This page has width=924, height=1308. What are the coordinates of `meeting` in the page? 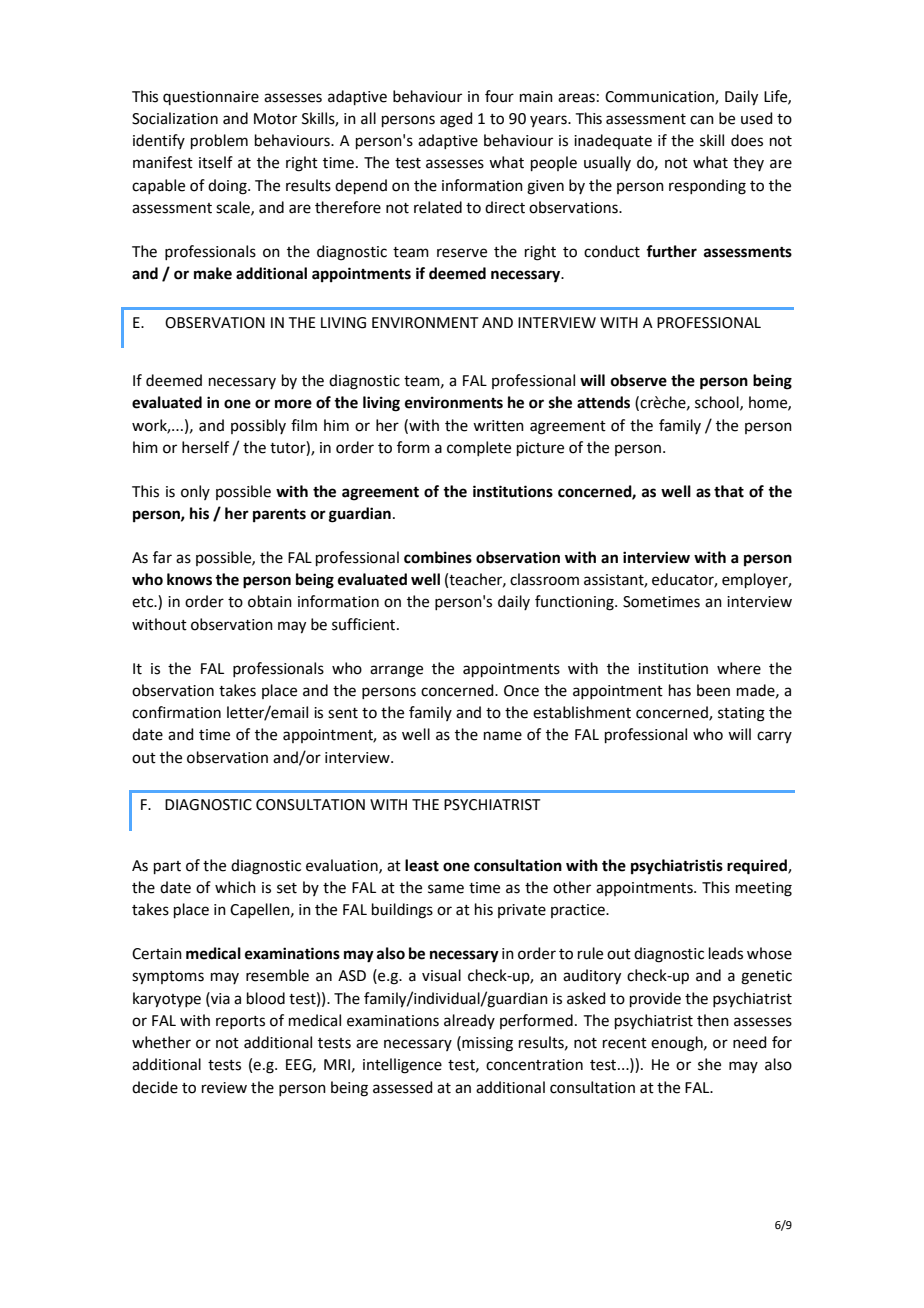 It's located at (764, 889).
